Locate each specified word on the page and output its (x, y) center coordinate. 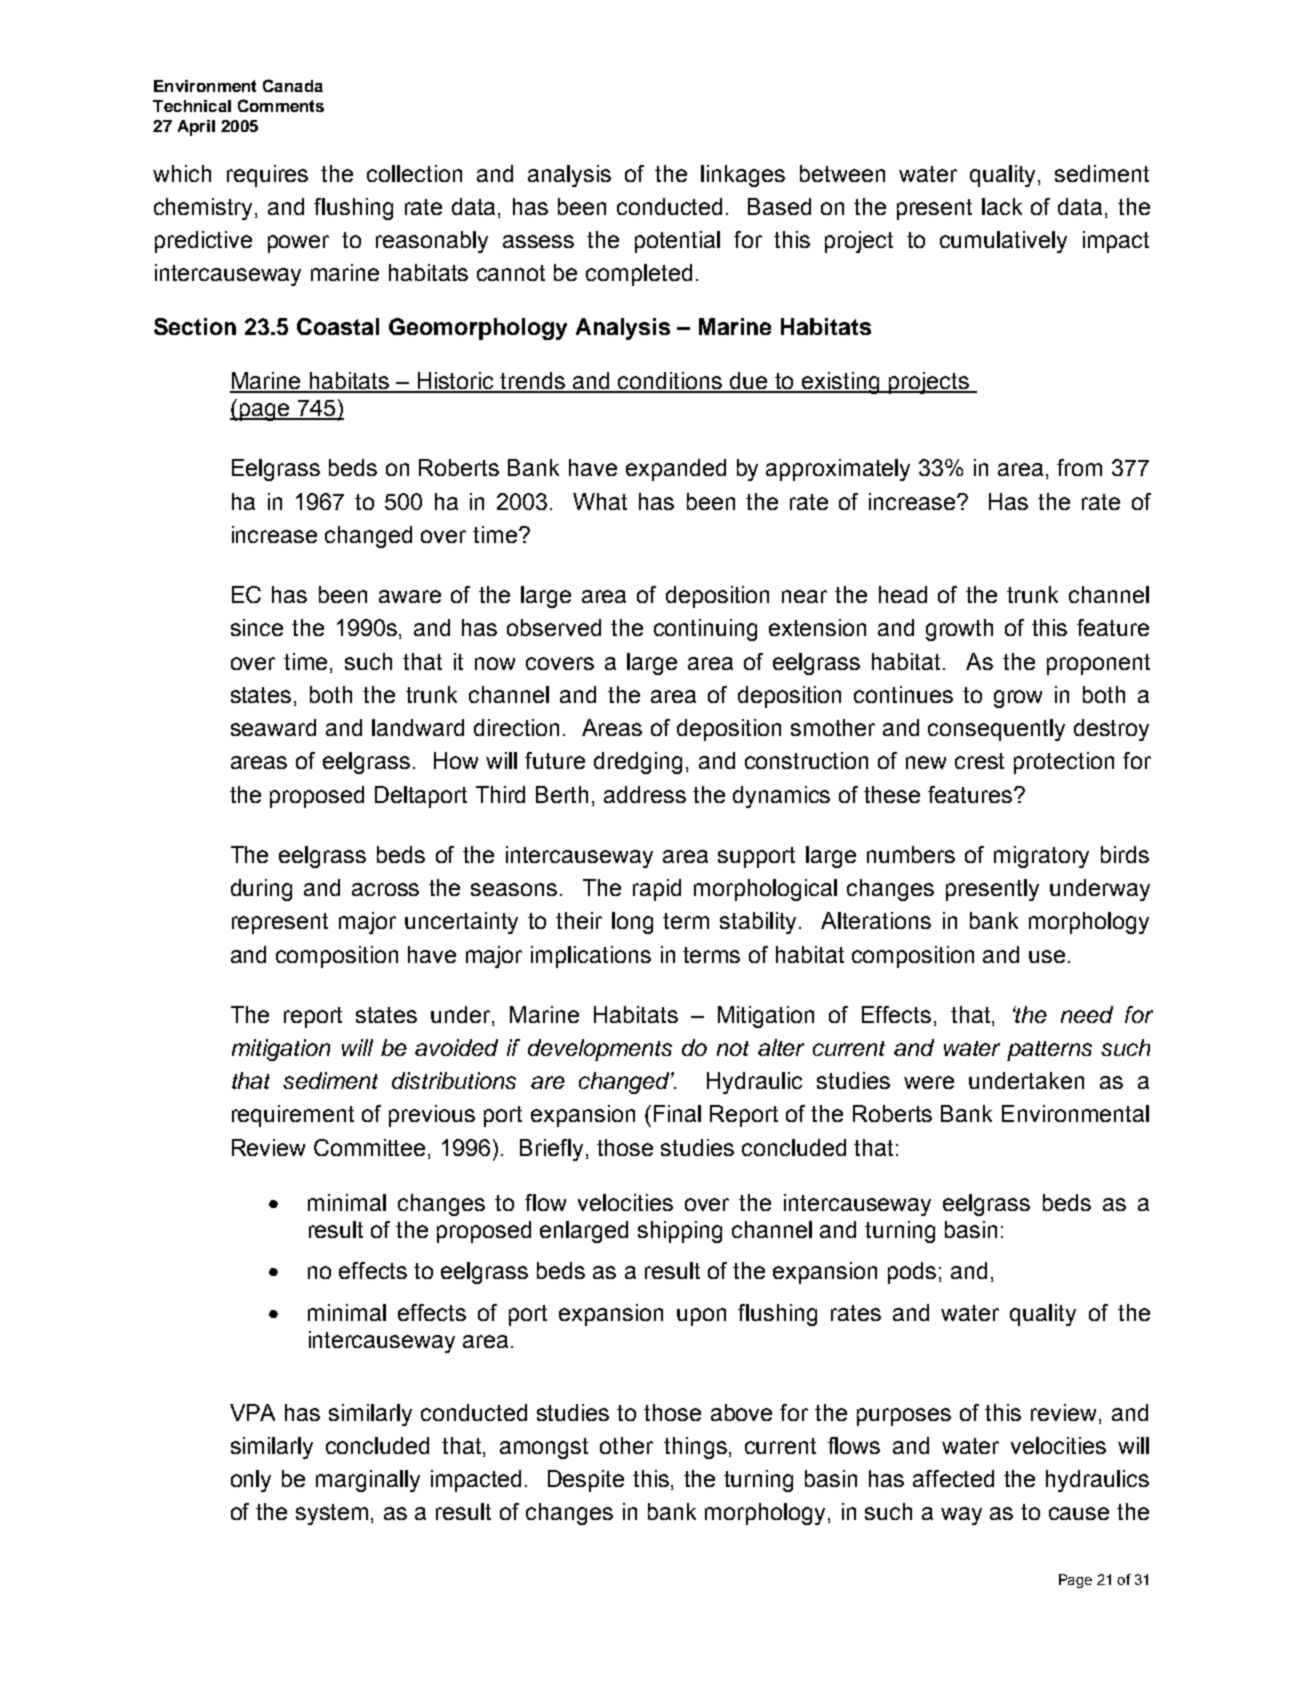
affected (953, 1478)
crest (979, 761)
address (645, 794)
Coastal (338, 326)
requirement (293, 1116)
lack (1002, 206)
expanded (676, 470)
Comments (281, 105)
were (929, 1082)
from (1079, 467)
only (251, 1481)
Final (677, 1113)
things (695, 1448)
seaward (273, 727)
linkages (743, 176)
